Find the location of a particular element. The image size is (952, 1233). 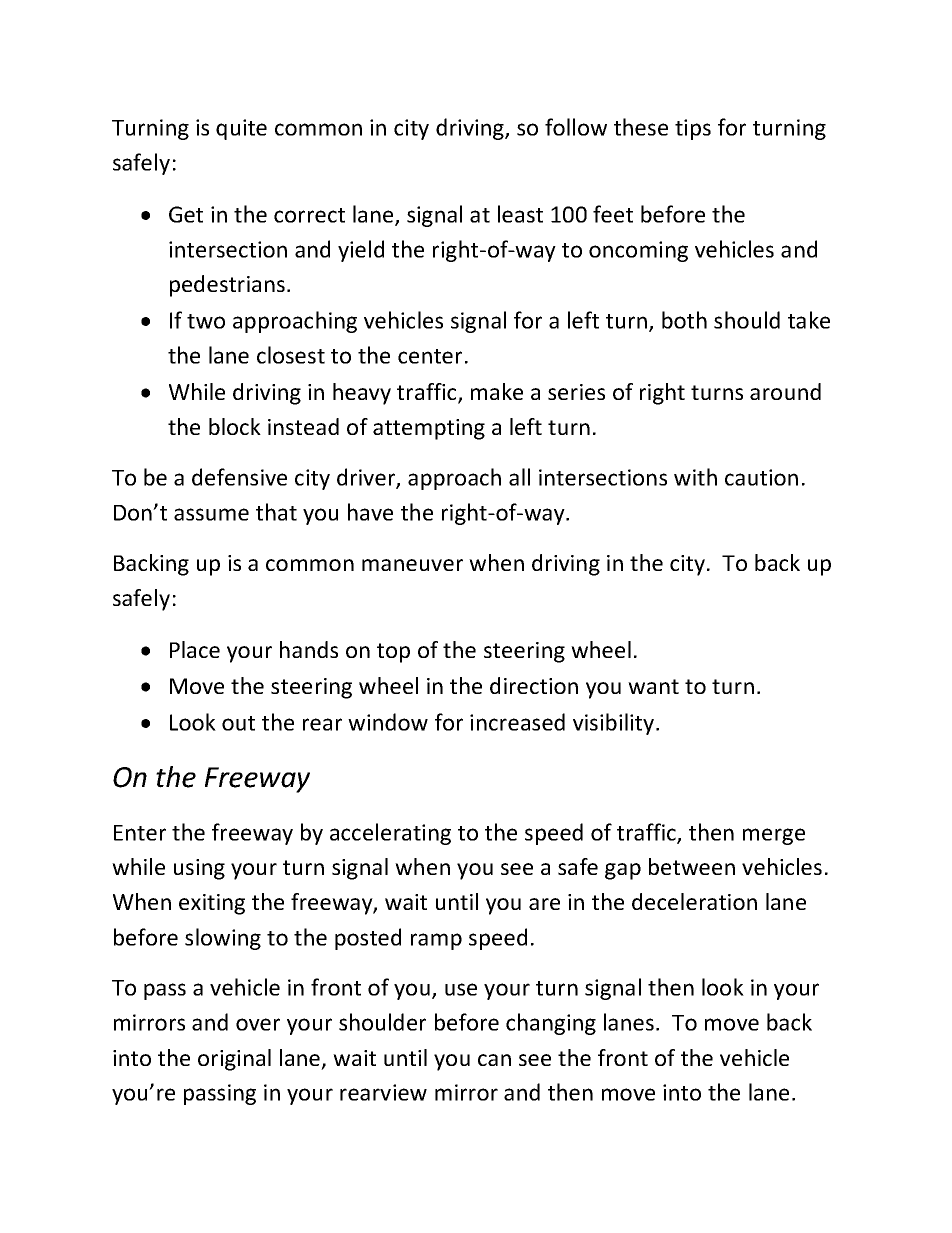

caution is located at coordinates (761, 477).
